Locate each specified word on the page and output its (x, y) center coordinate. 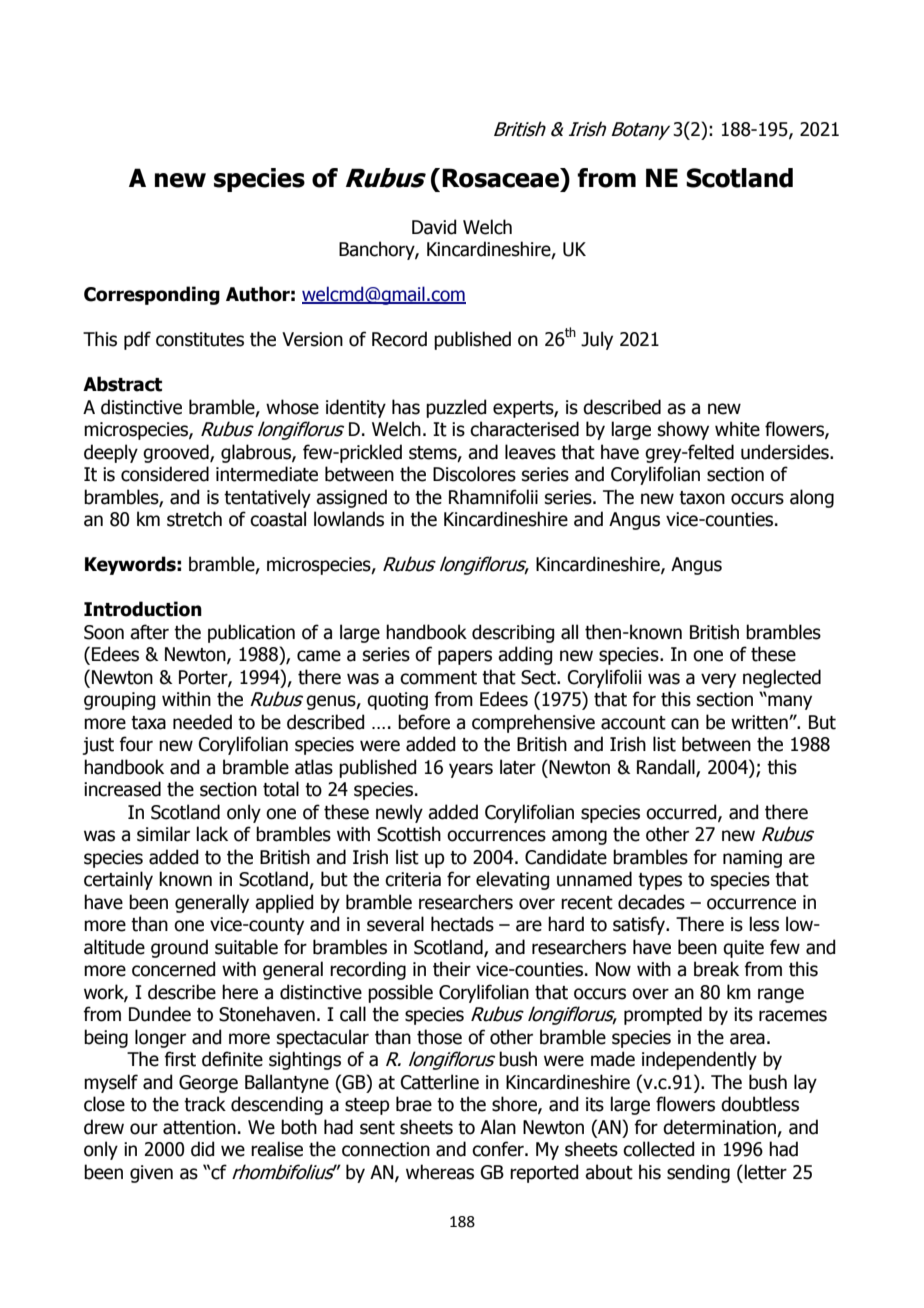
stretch (194, 519)
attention (199, 1127)
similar (163, 834)
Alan (498, 1127)
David (434, 227)
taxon (702, 498)
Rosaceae (501, 178)
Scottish (409, 834)
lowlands (349, 519)
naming (752, 859)
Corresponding (152, 295)
